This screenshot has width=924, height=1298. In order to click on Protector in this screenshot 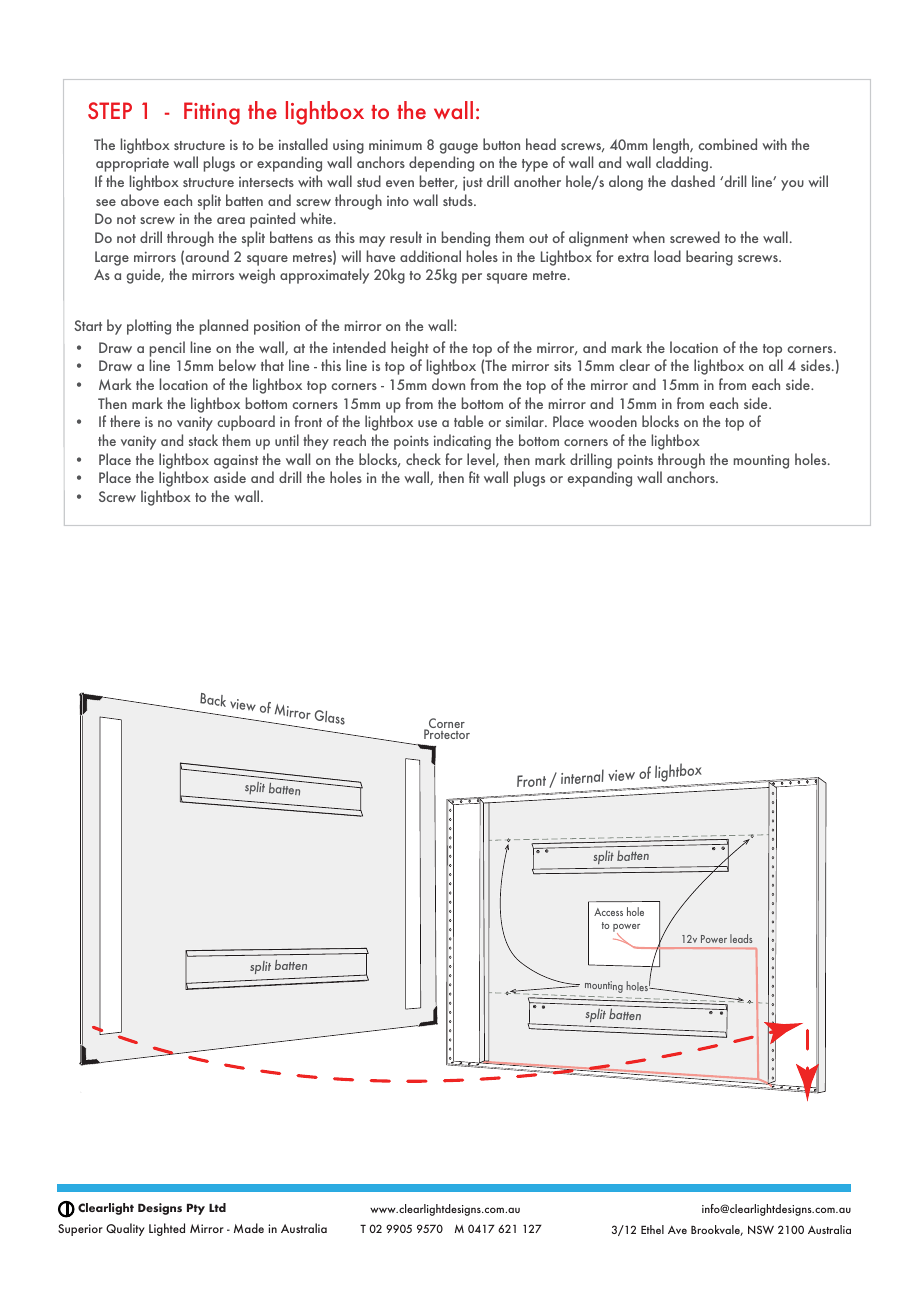, I will do `click(447, 734)`.
